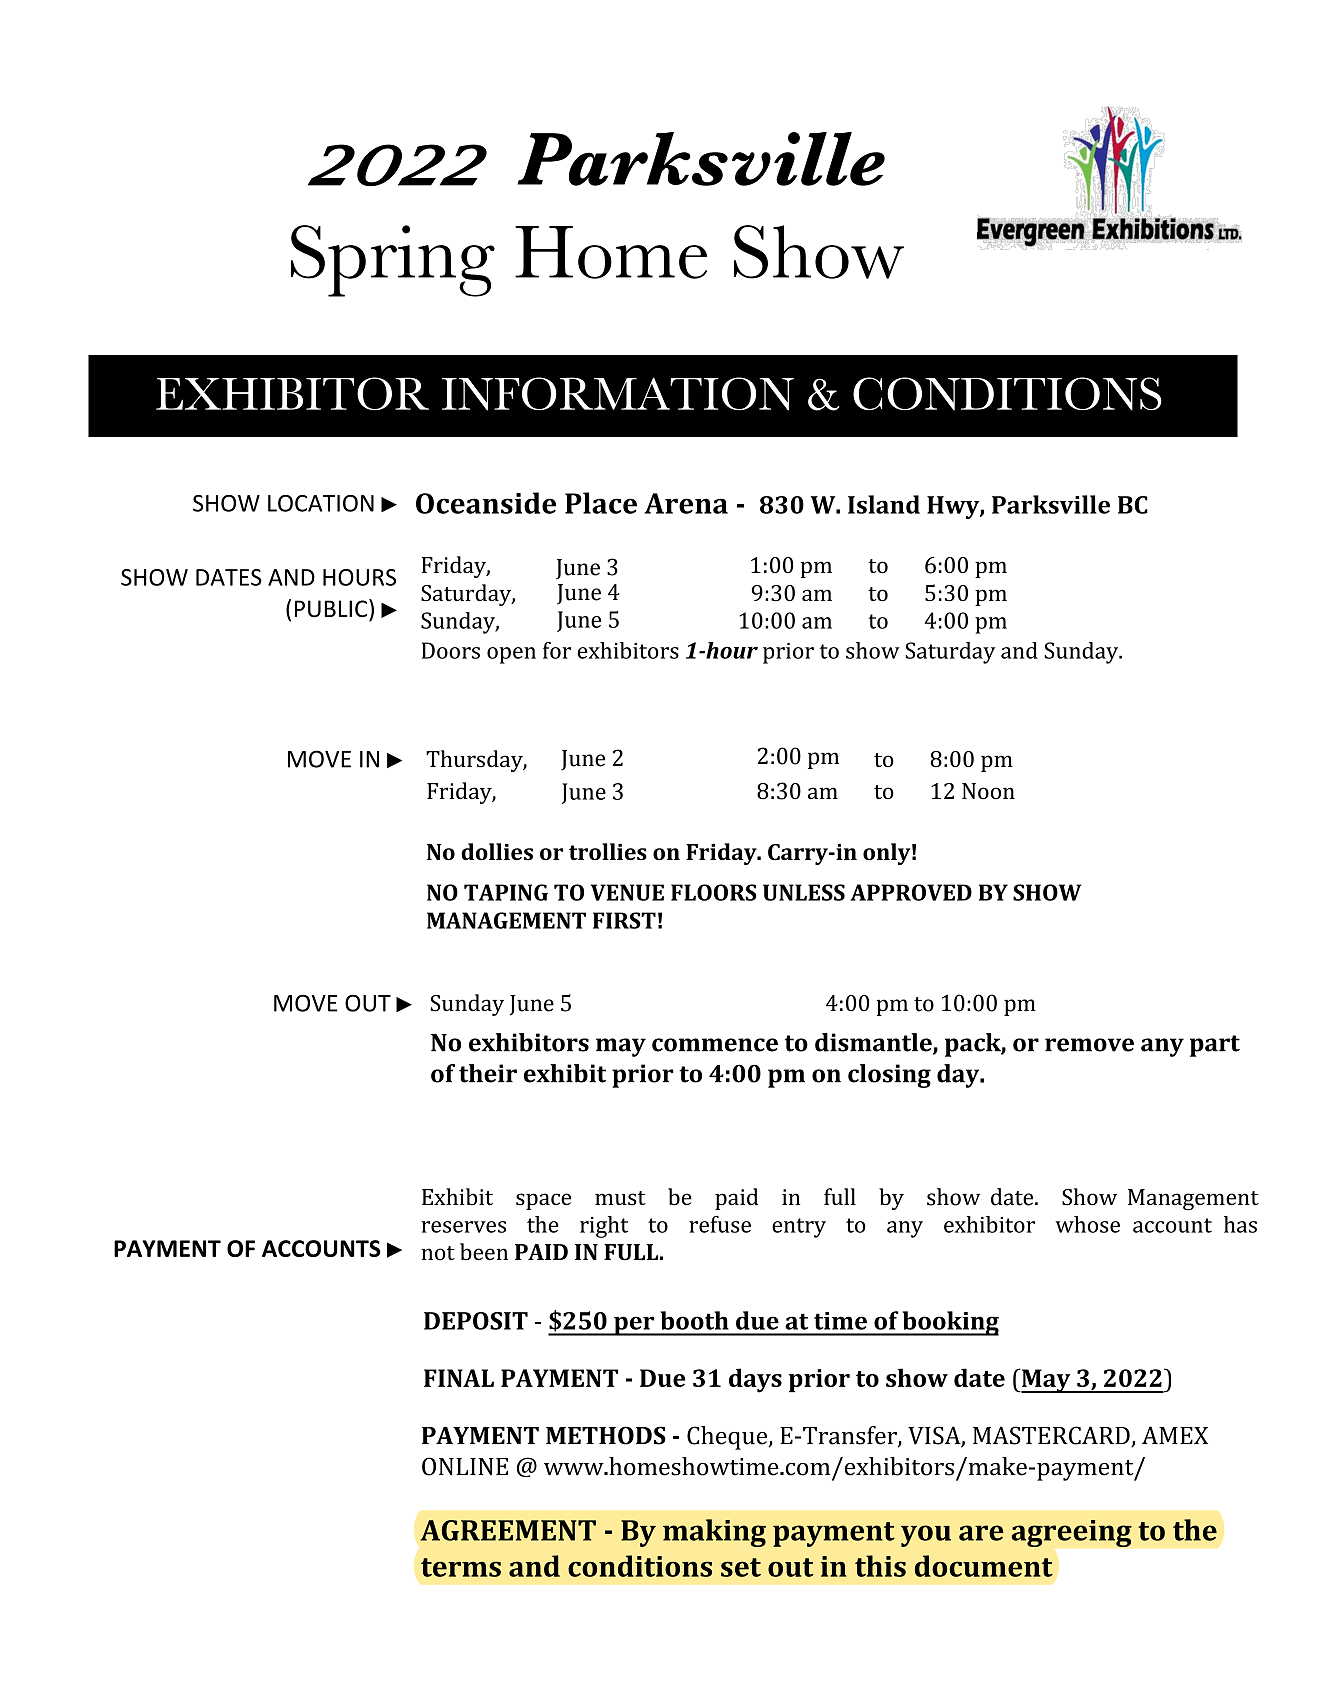 This document has width=1317, height=1704. What do you see at coordinates (988, 791) in the document?
I see `Noon` at bounding box center [988, 791].
